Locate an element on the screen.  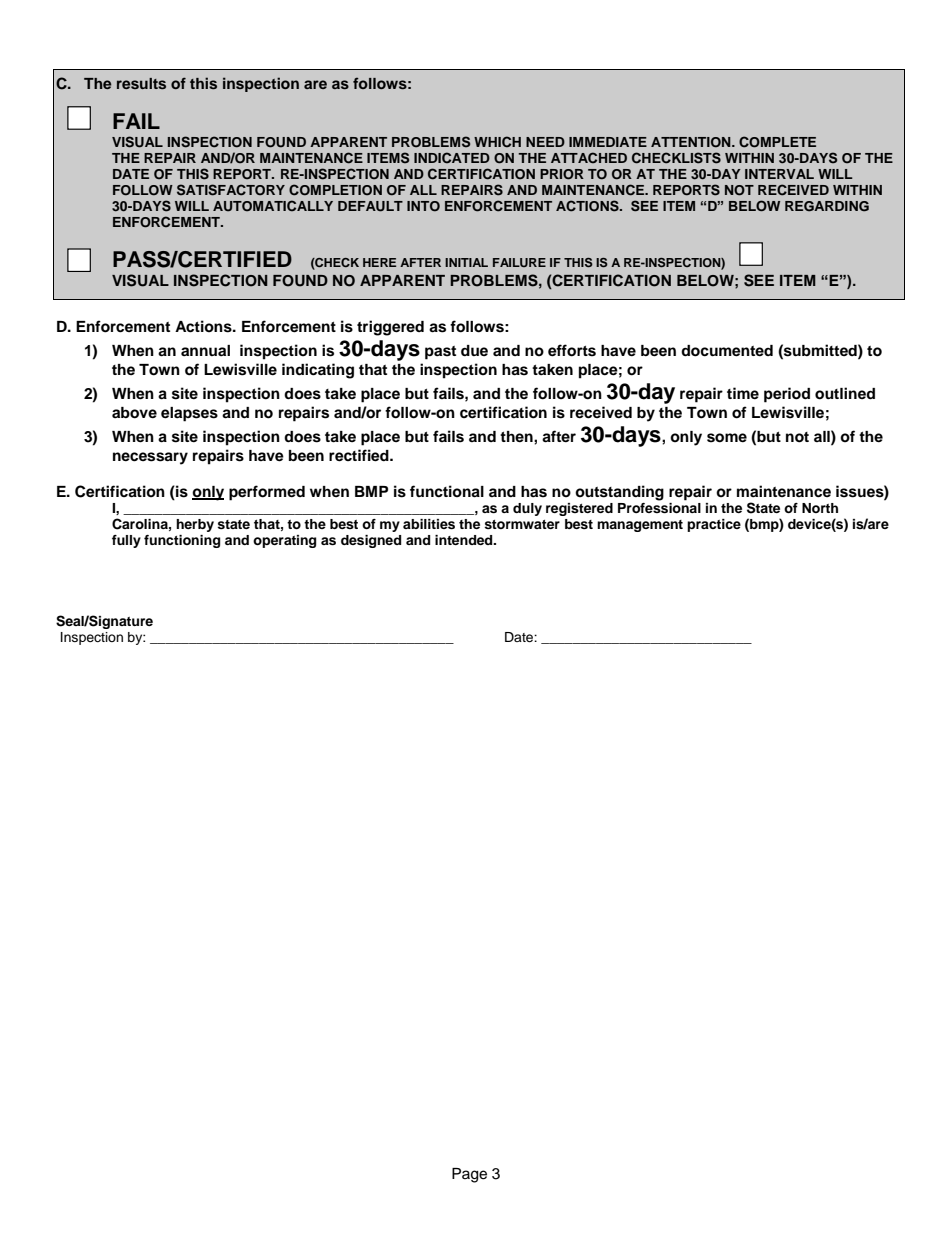
then is located at coordinates (517, 436).
